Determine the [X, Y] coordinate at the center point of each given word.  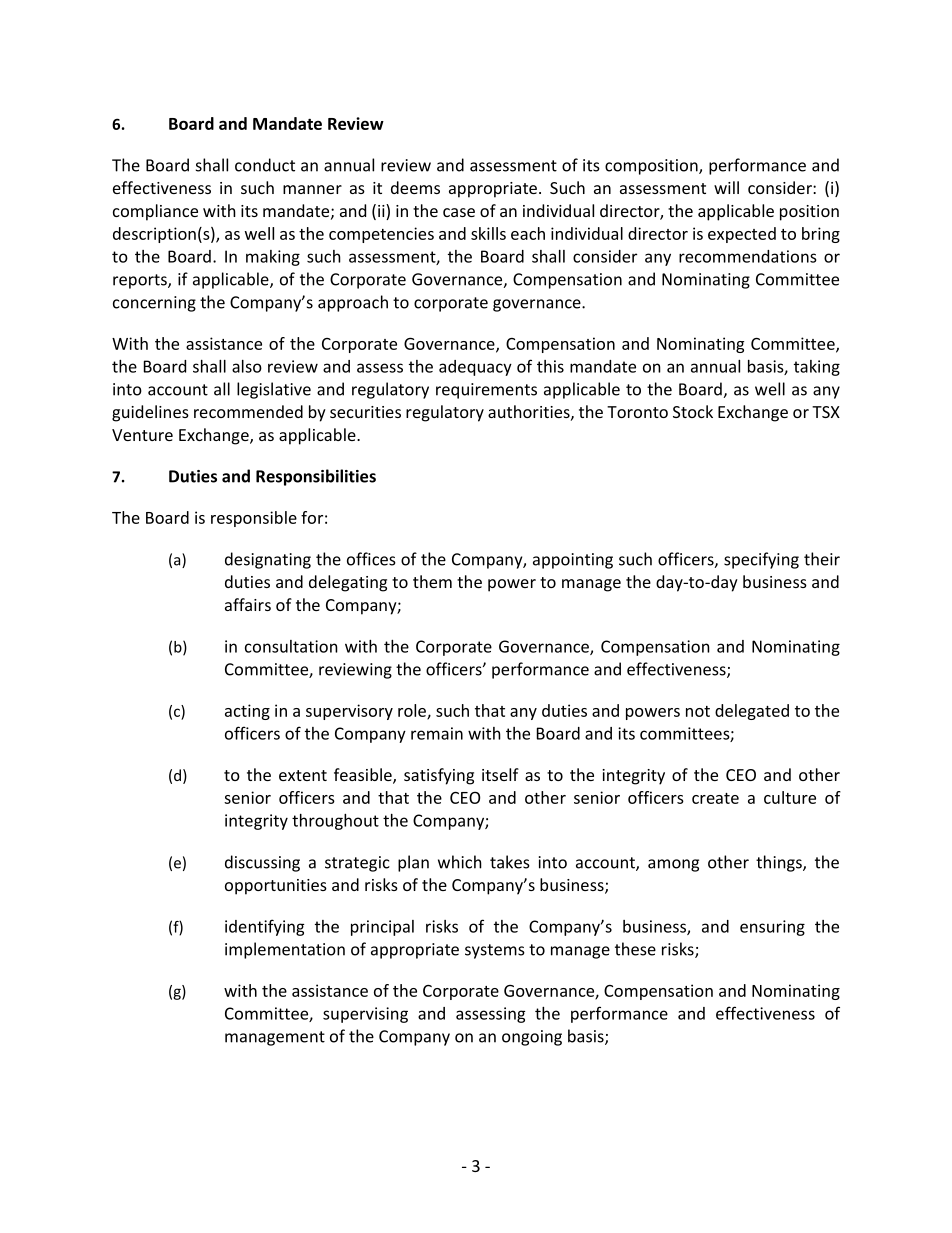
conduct [265, 165]
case [459, 212]
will [726, 187]
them [432, 581]
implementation [285, 950]
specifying [761, 560]
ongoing [532, 1038]
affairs [248, 604]
